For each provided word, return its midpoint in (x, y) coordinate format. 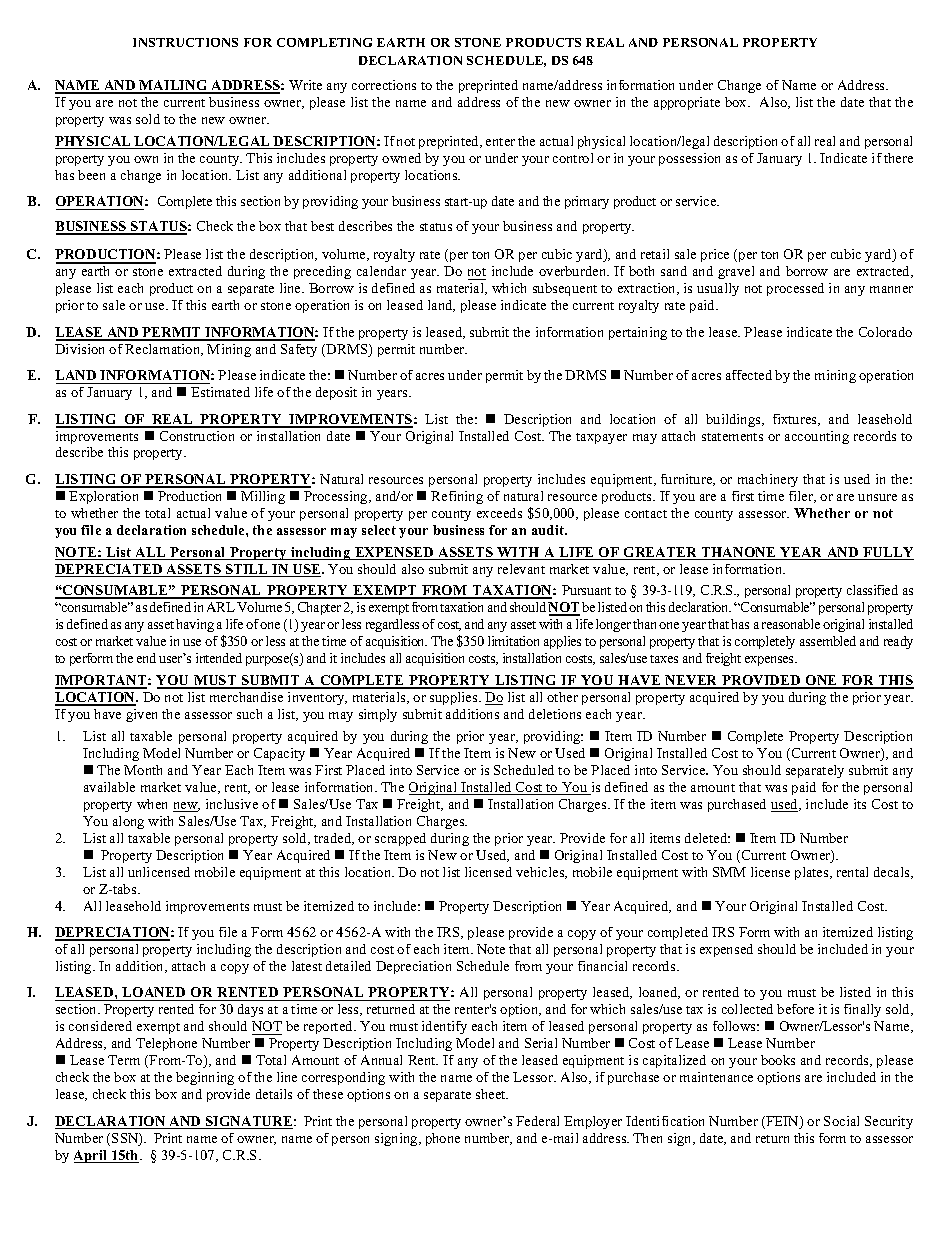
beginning (205, 1078)
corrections (384, 85)
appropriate (687, 103)
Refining (457, 497)
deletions (555, 714)
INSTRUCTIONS (185, 42)
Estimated (220, 392)
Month (143, 770)
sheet (492, 1094)
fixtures (796, 420)
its (860, 804)
